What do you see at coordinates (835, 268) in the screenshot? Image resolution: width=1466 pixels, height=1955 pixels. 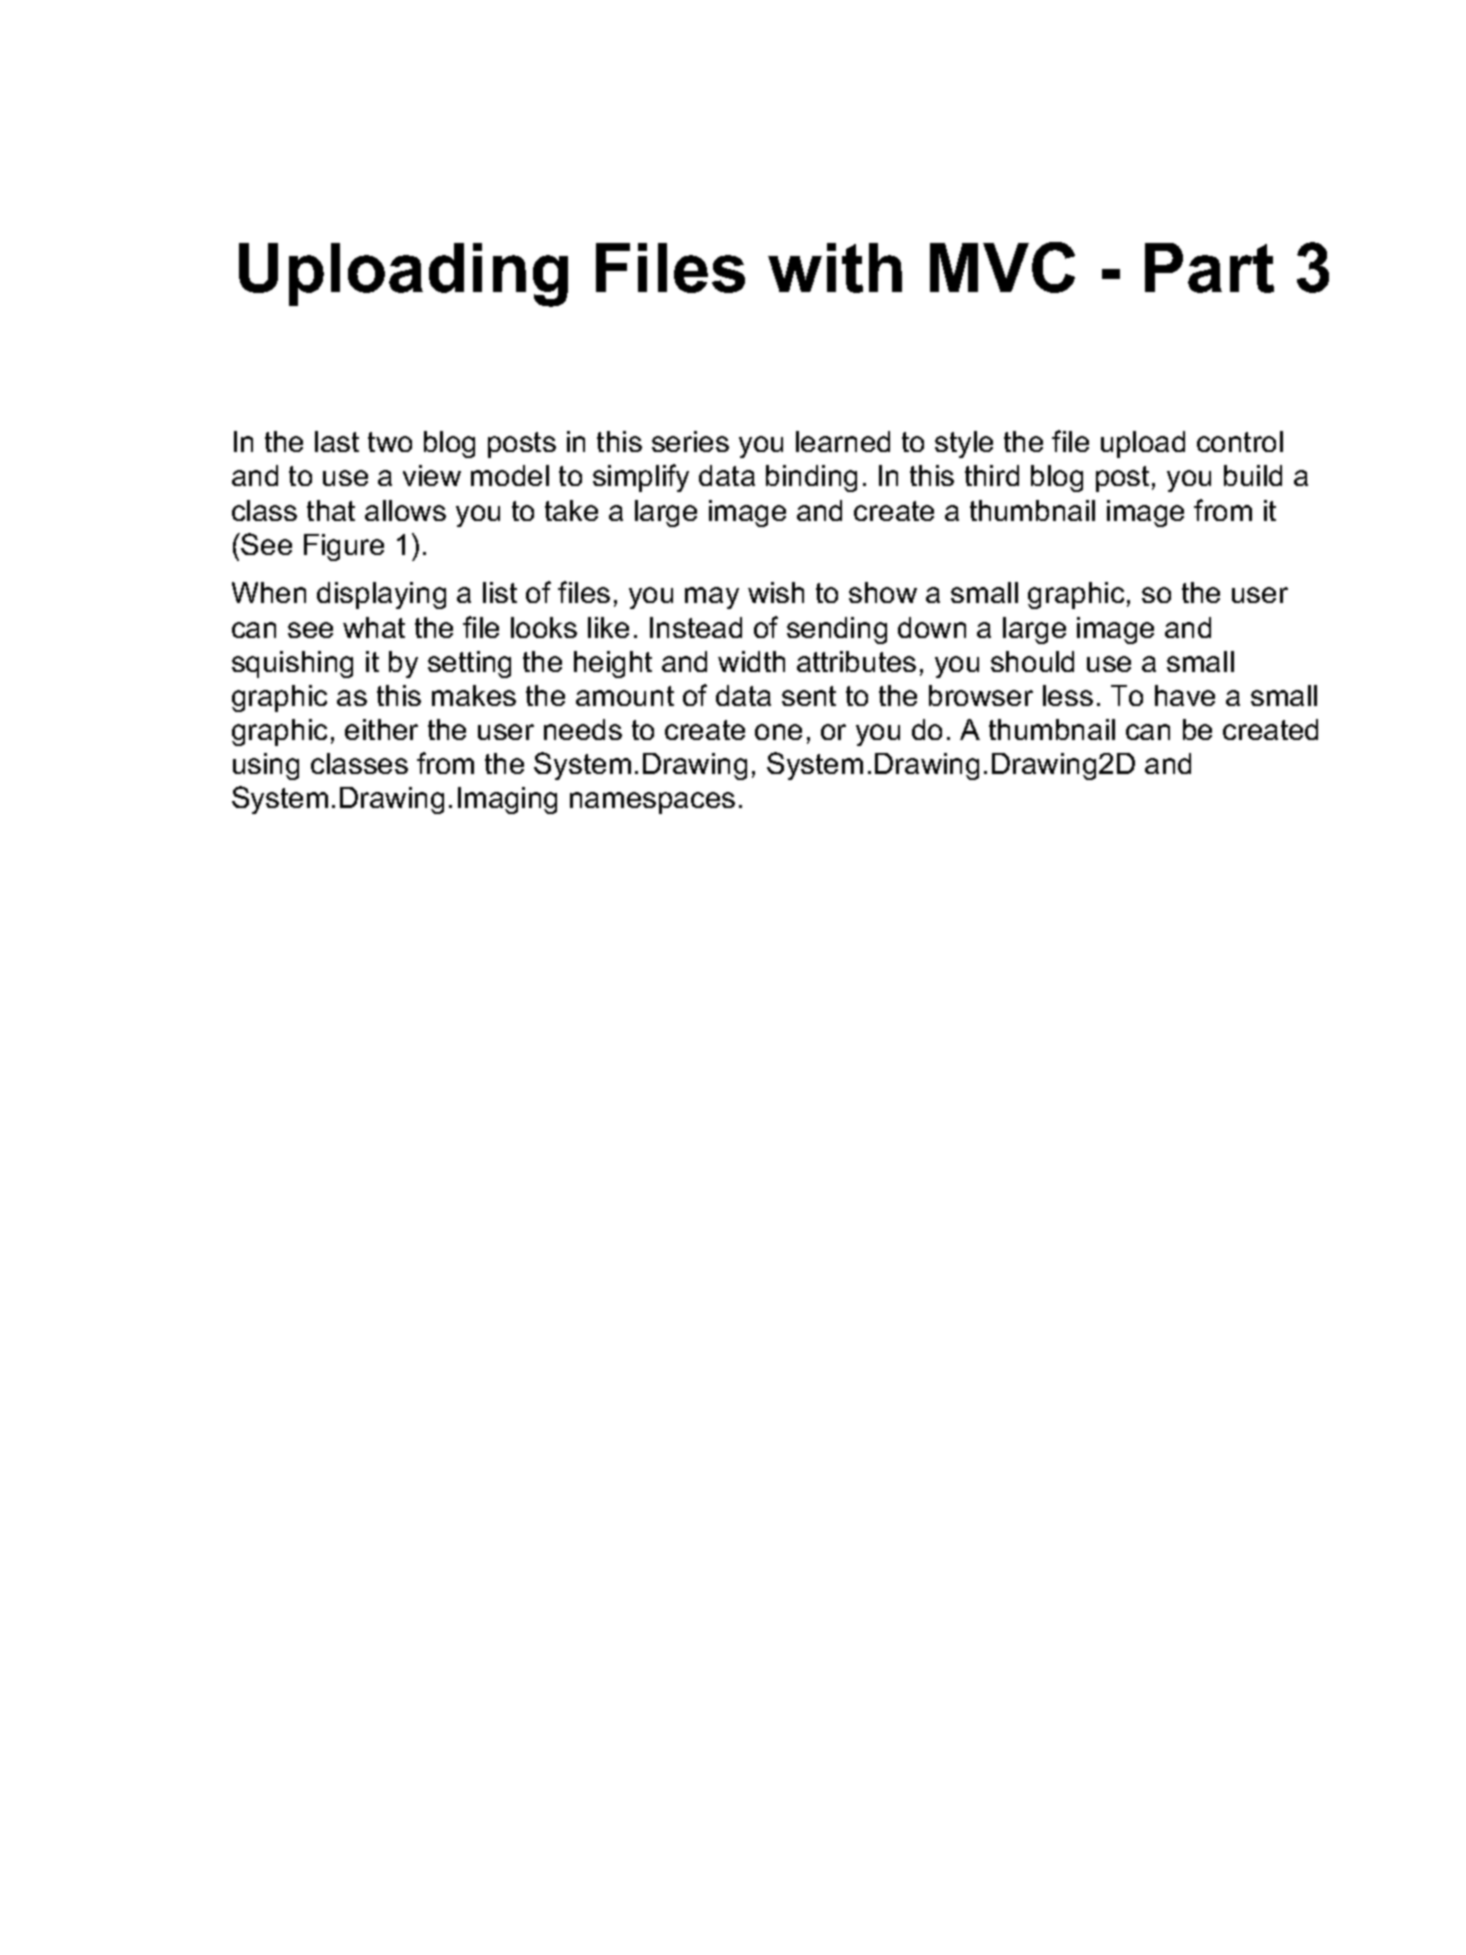 I see `with` at bounding box center [835, 268].
